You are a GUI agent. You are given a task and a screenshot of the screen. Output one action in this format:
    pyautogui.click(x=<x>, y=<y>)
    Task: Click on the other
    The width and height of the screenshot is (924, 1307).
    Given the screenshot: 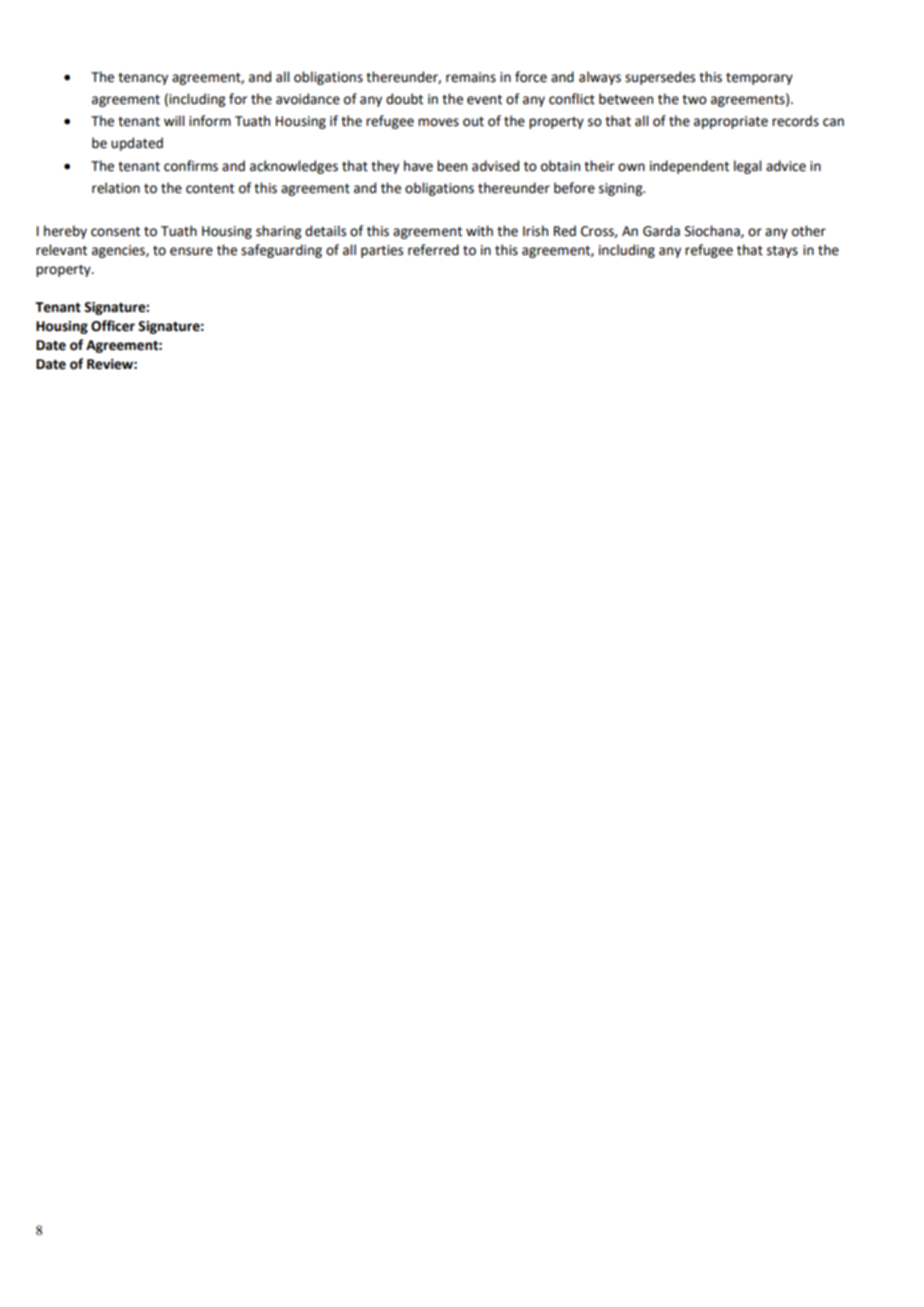 What is the action you would take?
    pyautogui.click(x=809, y=231)
